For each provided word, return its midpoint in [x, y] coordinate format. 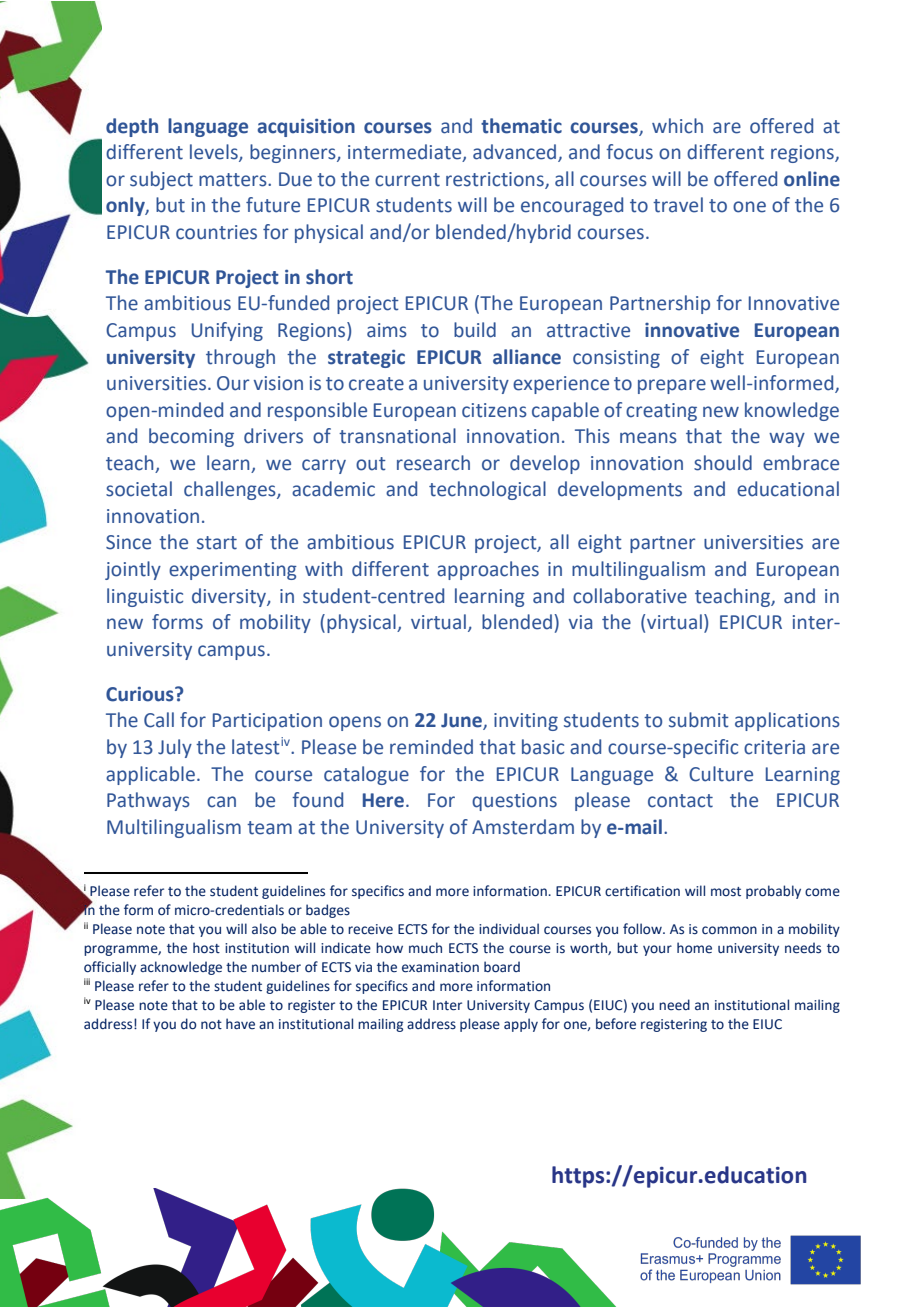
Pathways [148, 801]
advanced [514, 152]
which [677, 126]
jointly [133, 570]
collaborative [630, 596]
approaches [488, 570]
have [240, 1024]
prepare [672, 386]
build [475, 330]
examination [440, 967]
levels [215, 153]
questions [514, 802]
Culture [721, 774]
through [240, 358]
